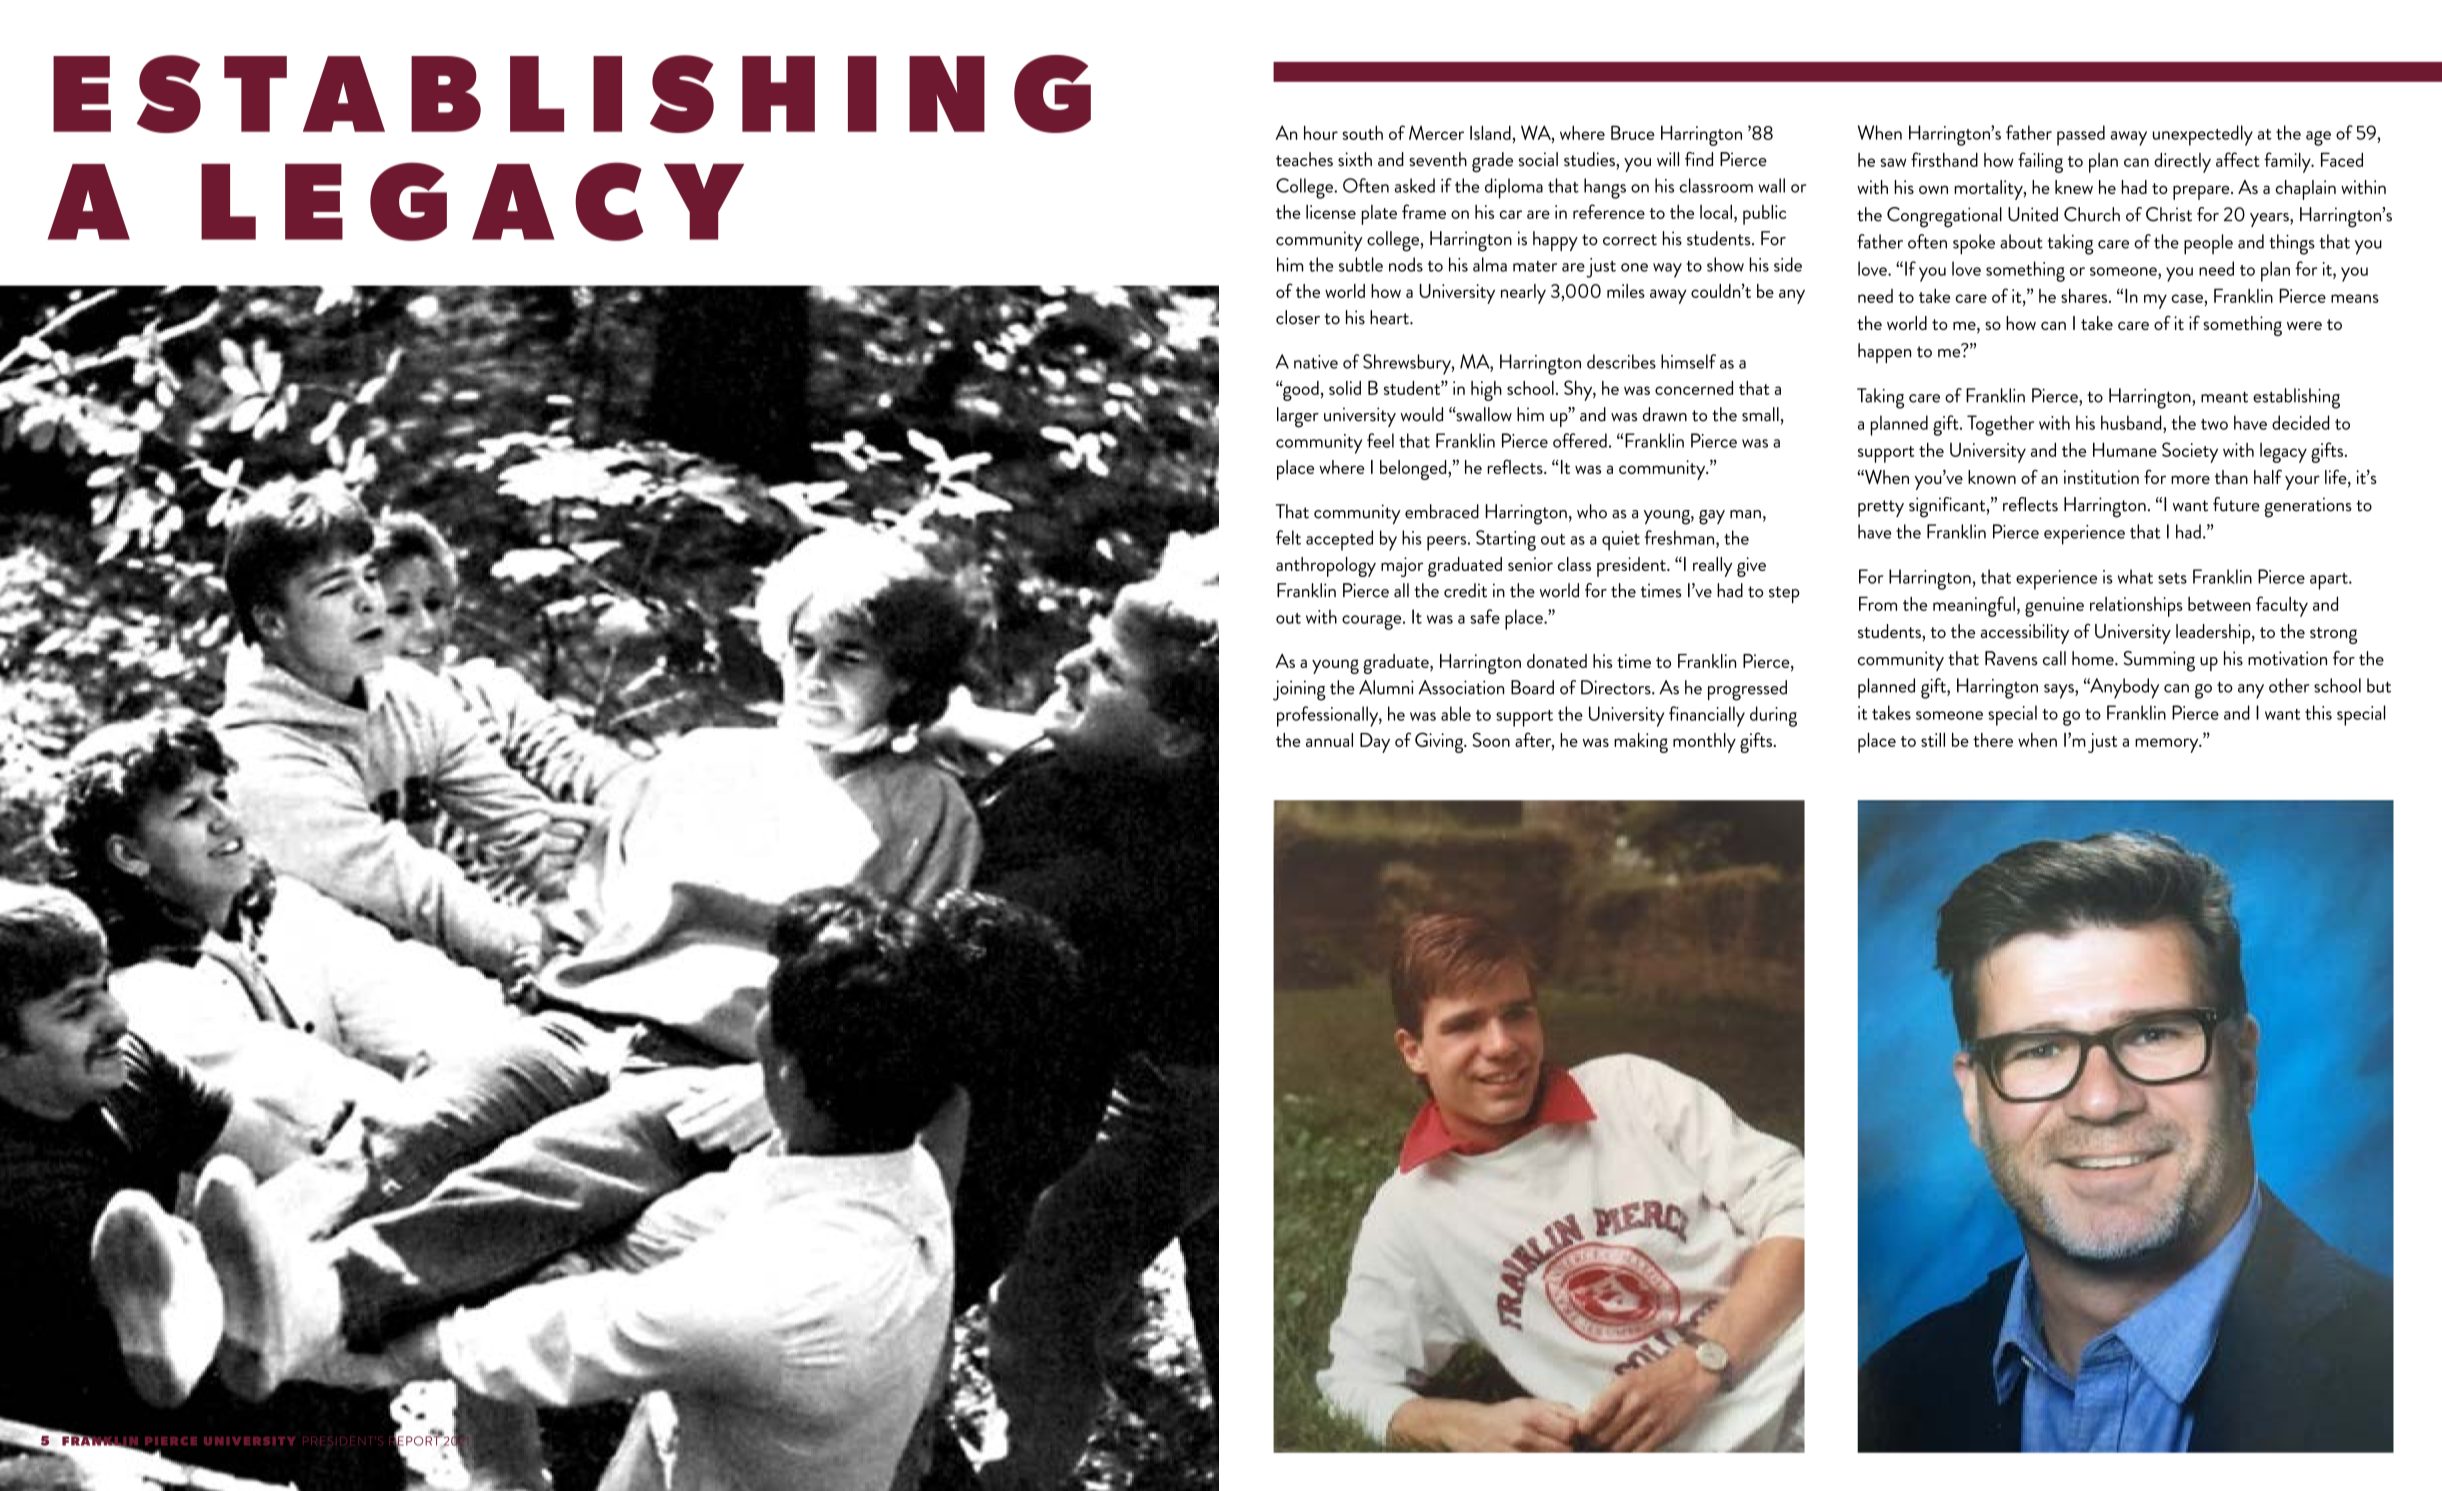 This screenshot has height=1491, width=2442. What do you see at coordinates (1784, 594) in the screenshot?
I see `step` at bounding box center [1784, 594].
